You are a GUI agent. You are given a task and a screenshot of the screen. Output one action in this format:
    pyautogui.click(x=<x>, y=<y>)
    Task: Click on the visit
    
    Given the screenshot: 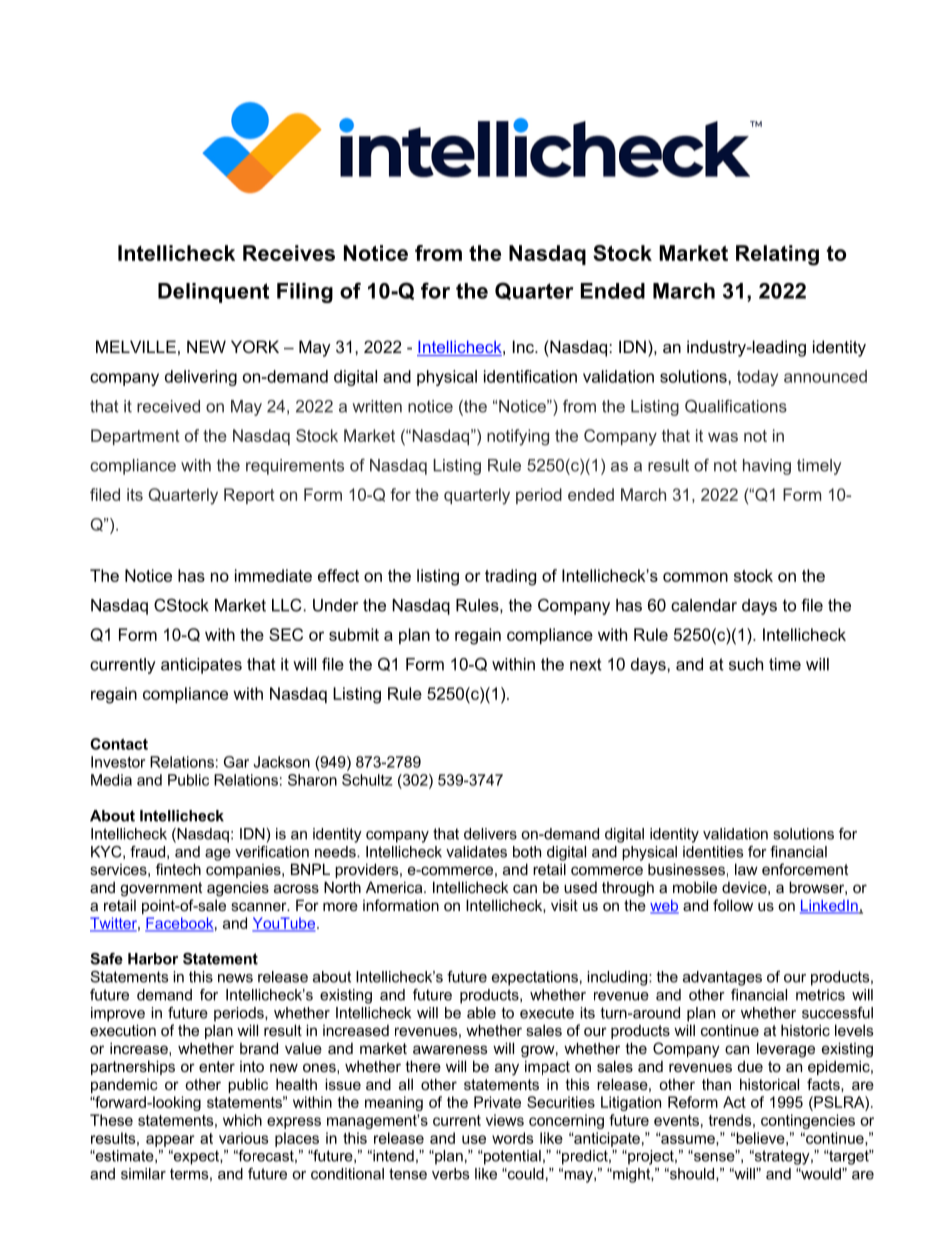 What is the action you would take?
    pyautogui.click(x=564, y=905)
